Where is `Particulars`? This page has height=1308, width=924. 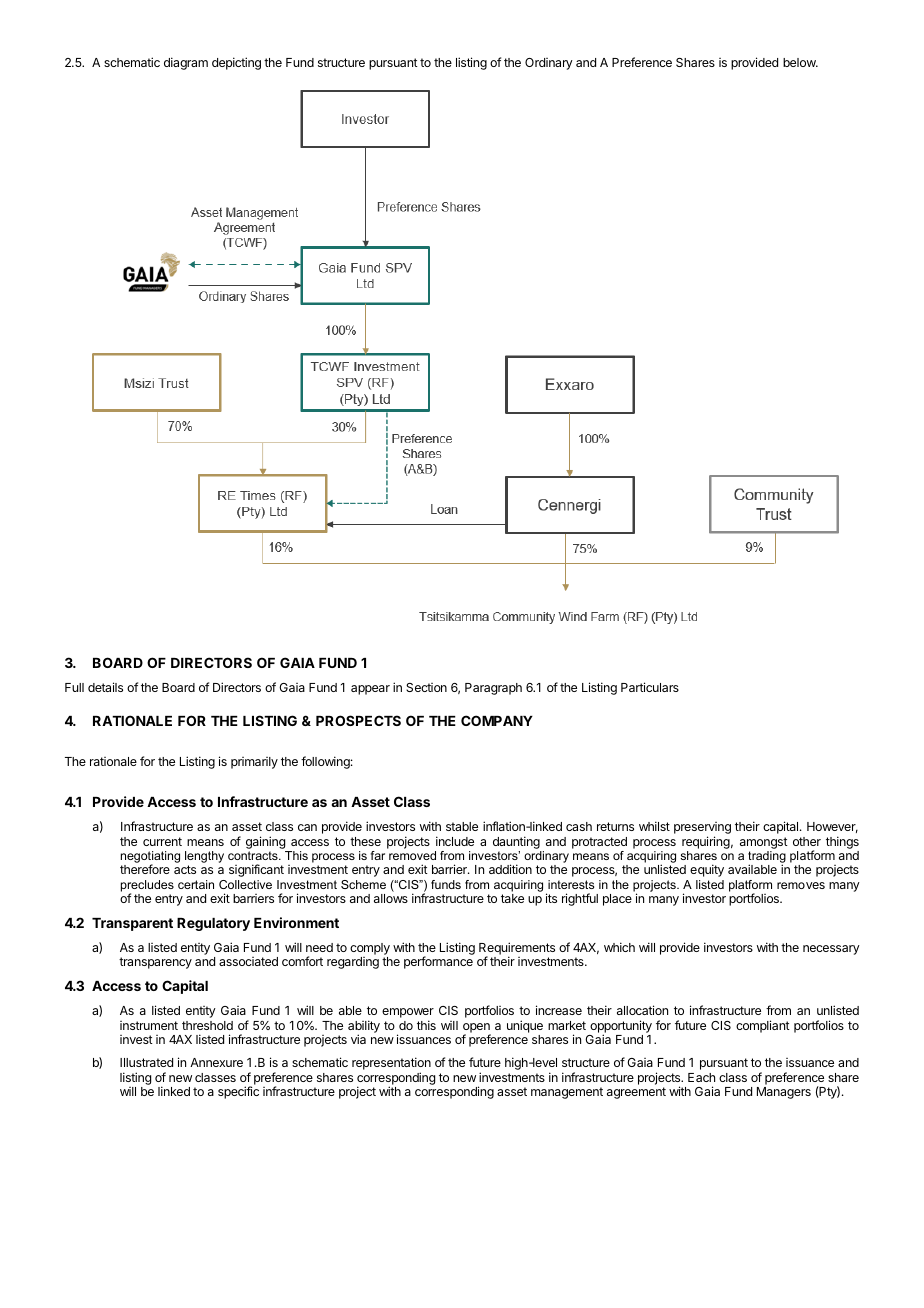 Particulars is located at coordinates (650, 687).
